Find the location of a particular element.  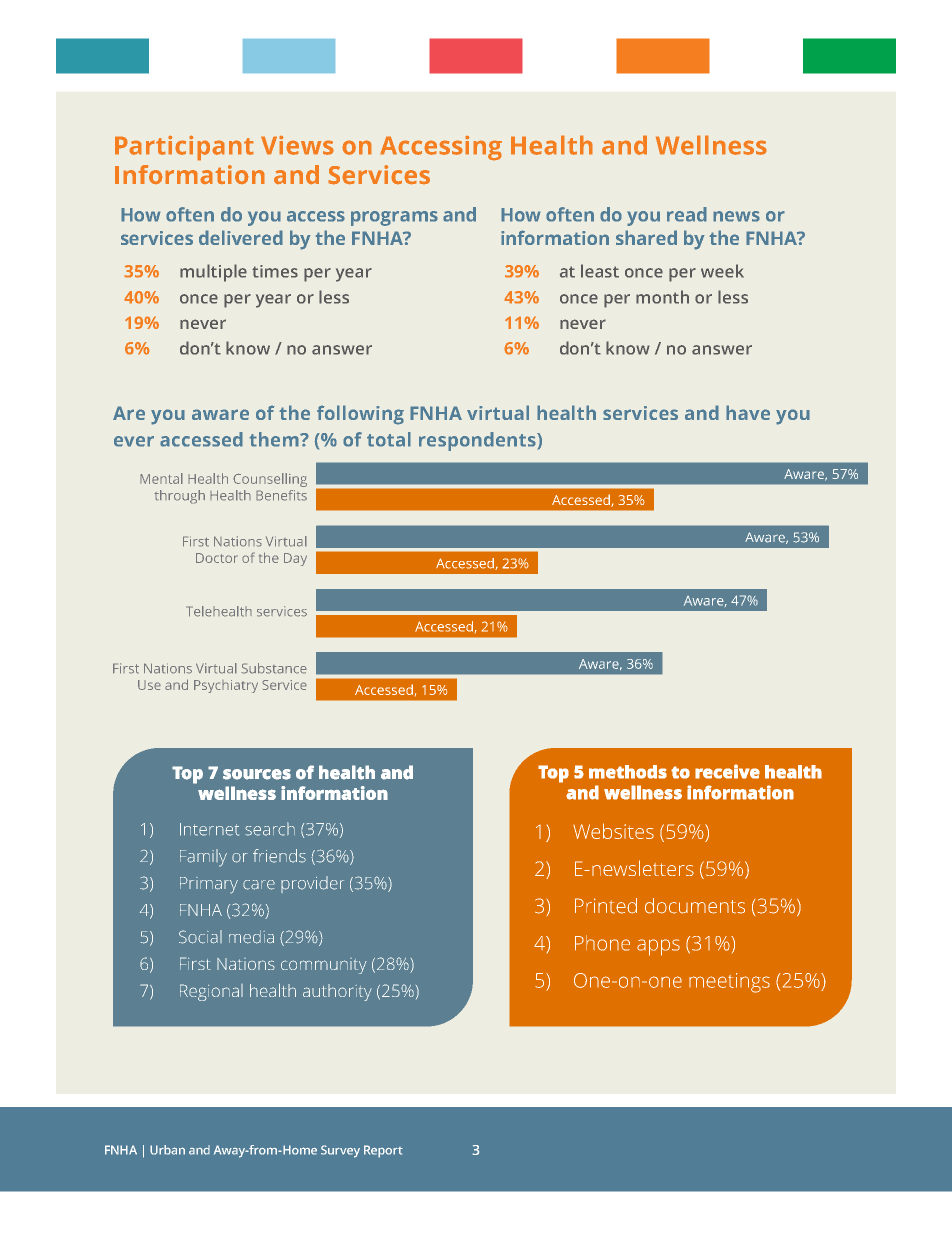

Survey is located at coordinates (340, 1151).
